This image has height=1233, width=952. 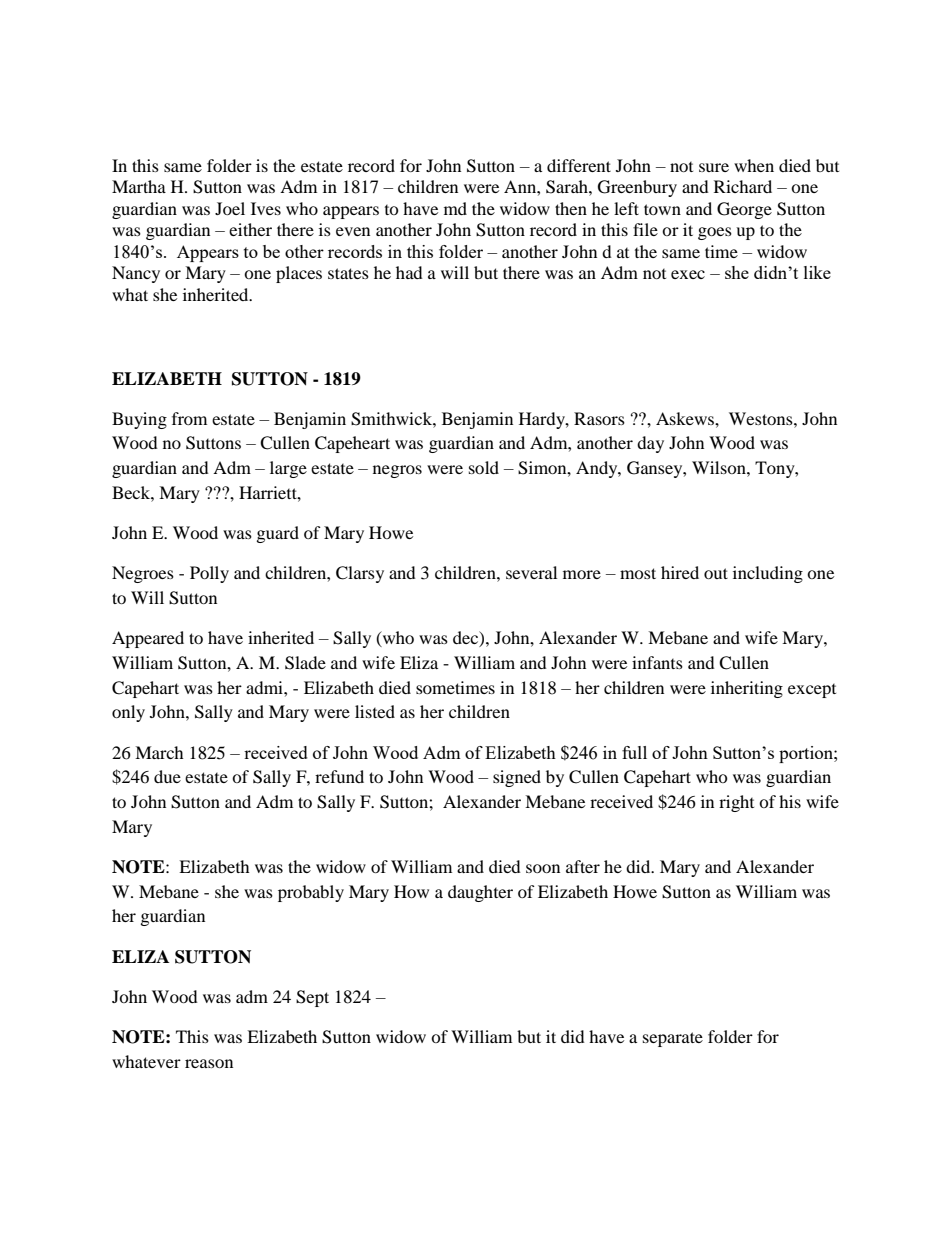 I want to click on Richard, so click(x=743, y=186).
